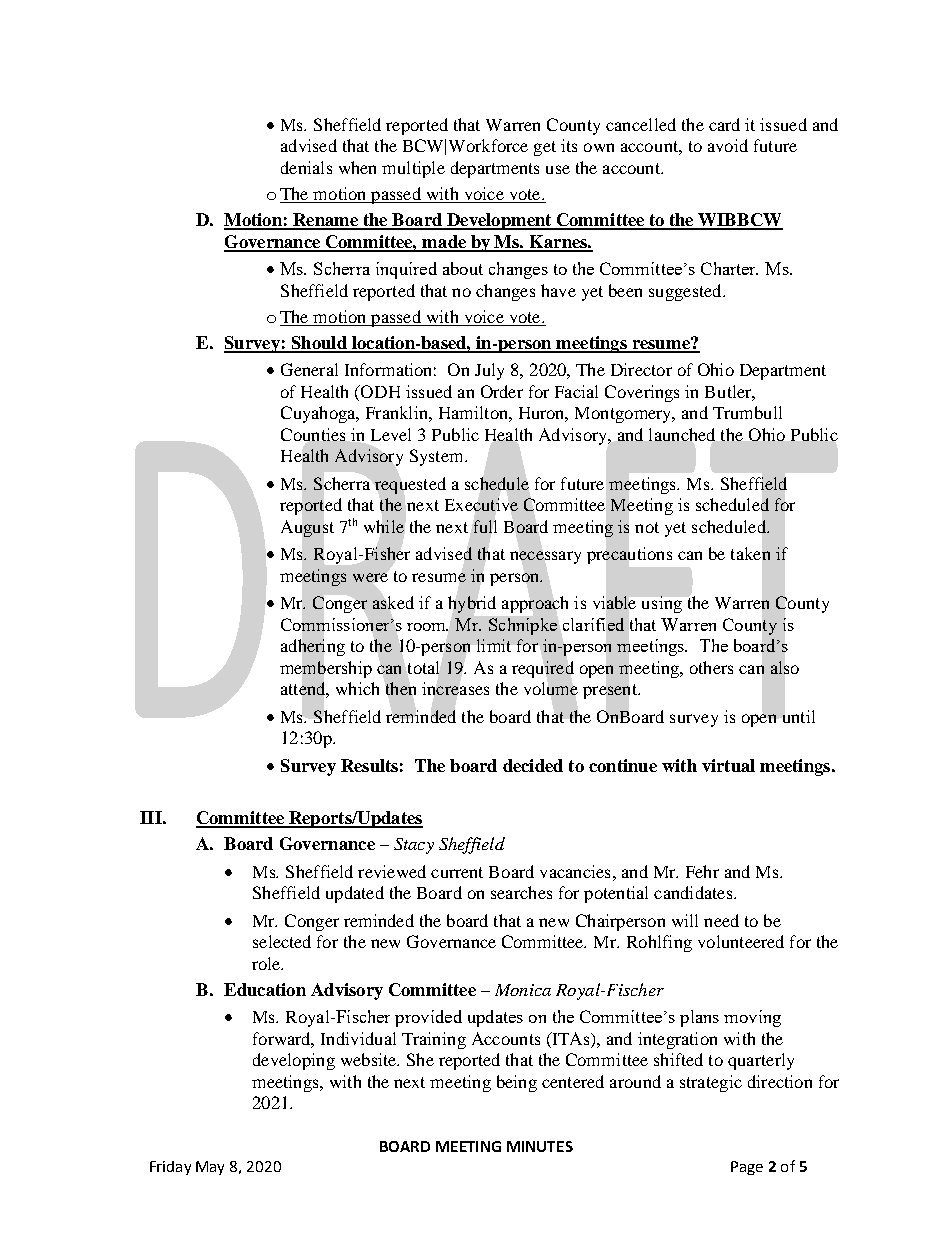 This screenshot has height=1233, width=952. I want to click on also, so click(785, 667).
